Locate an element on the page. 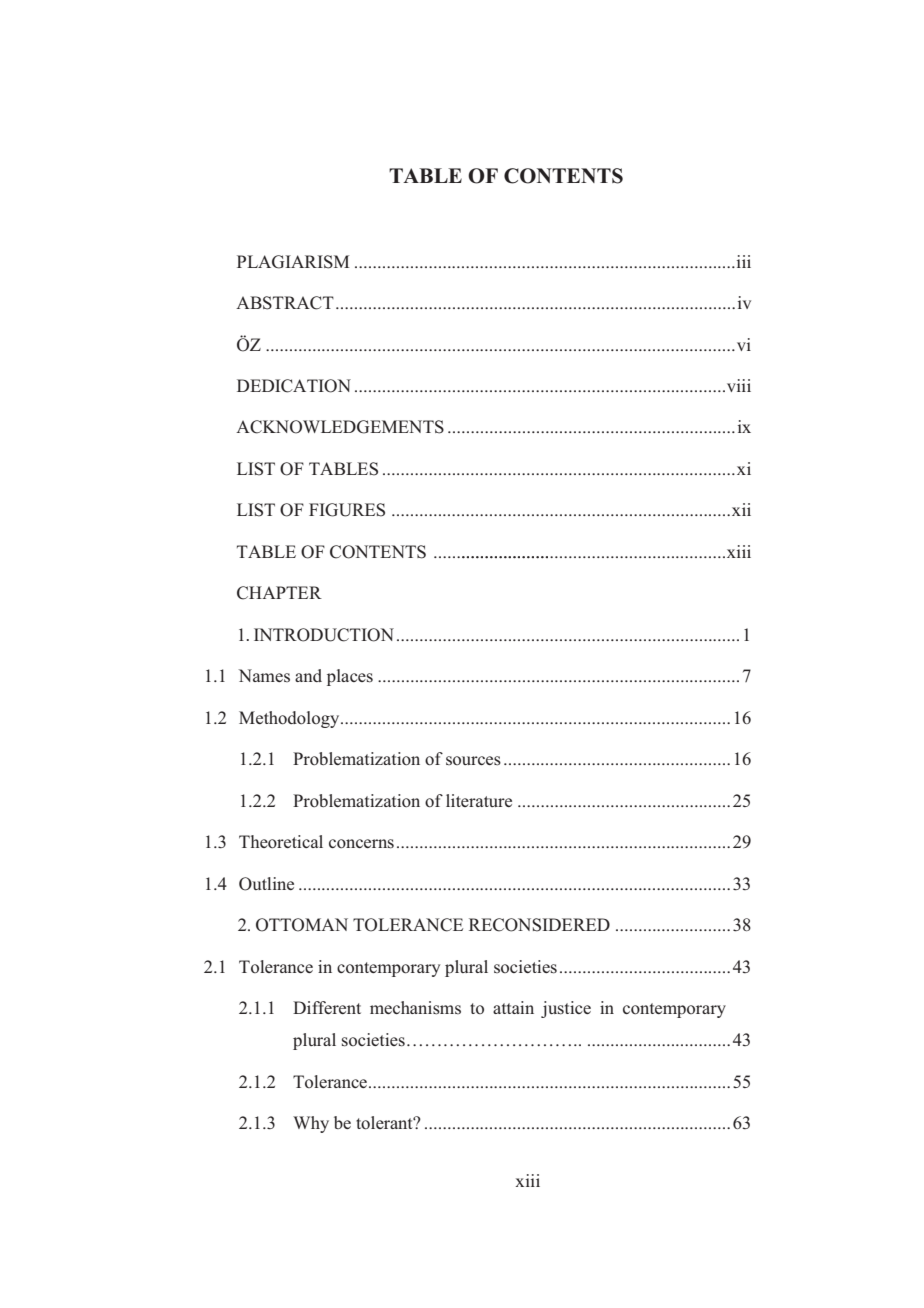 The image size is (924, 1308). viii is located at coordinates (737, 385).
